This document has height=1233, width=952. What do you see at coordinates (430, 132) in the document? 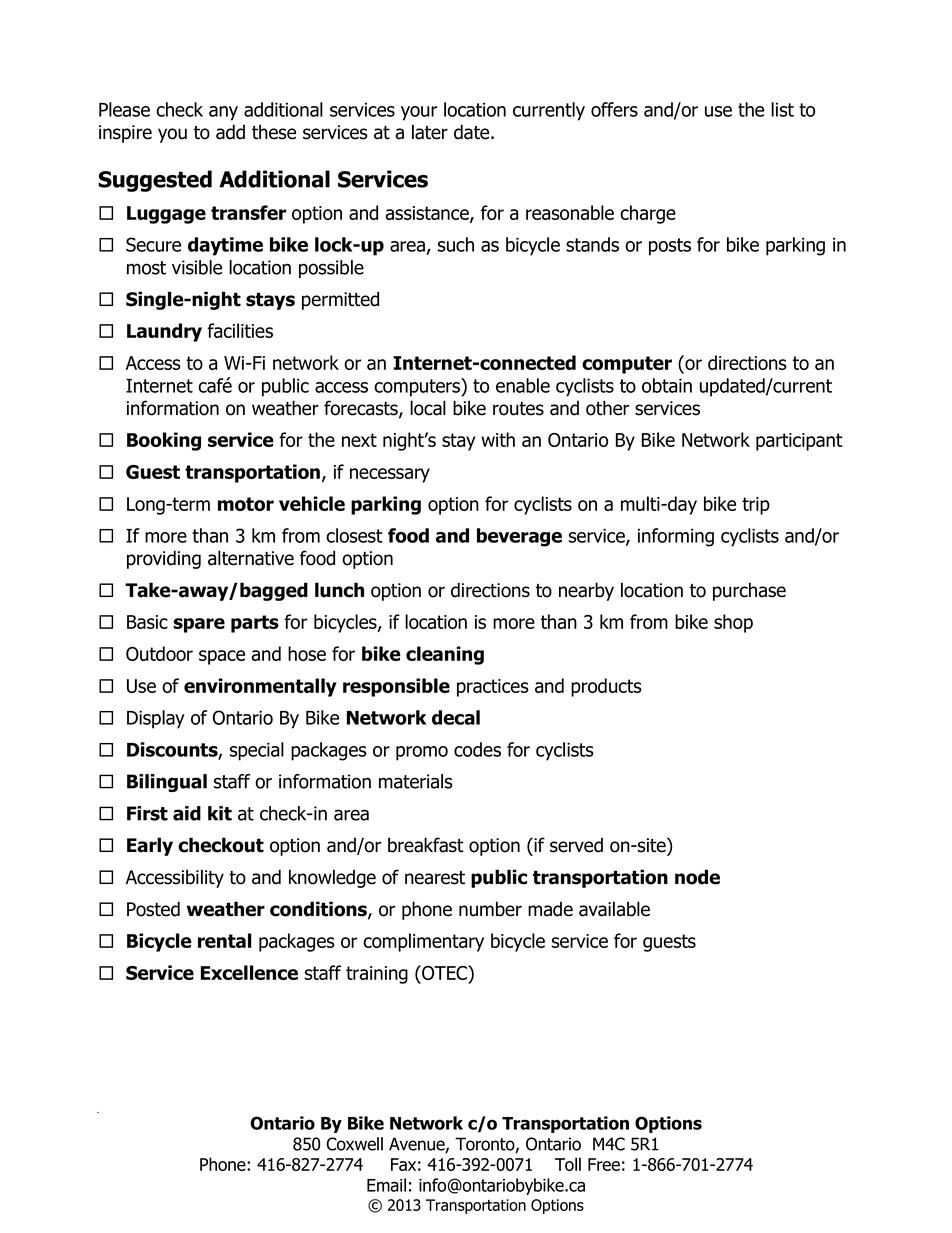
I see `later` at bounding box center [430, 132].
